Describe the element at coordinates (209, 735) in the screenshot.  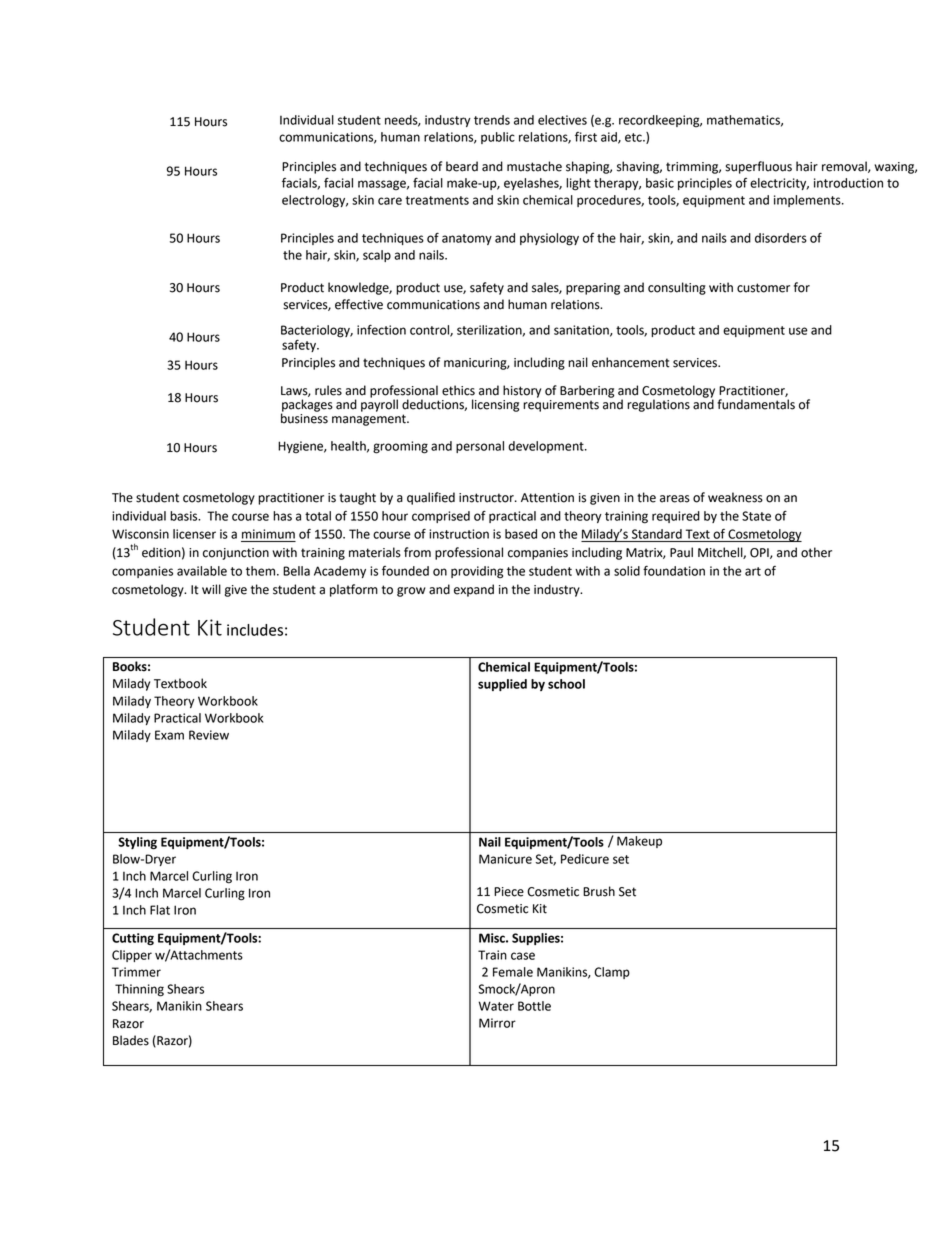
I see `Review` at that location.
